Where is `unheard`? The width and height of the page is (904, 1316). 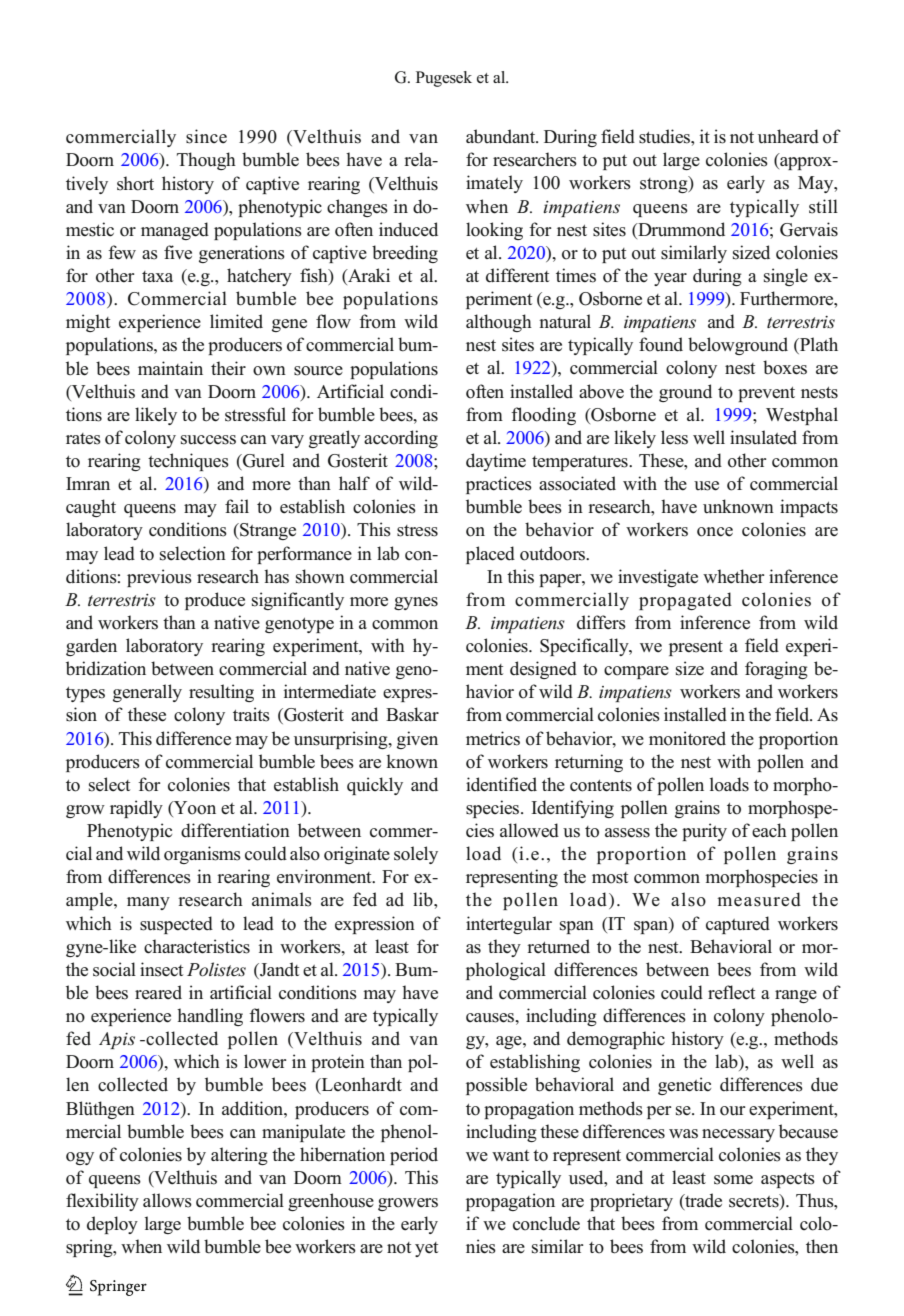 unheard is located at coordinates (788, 136).
